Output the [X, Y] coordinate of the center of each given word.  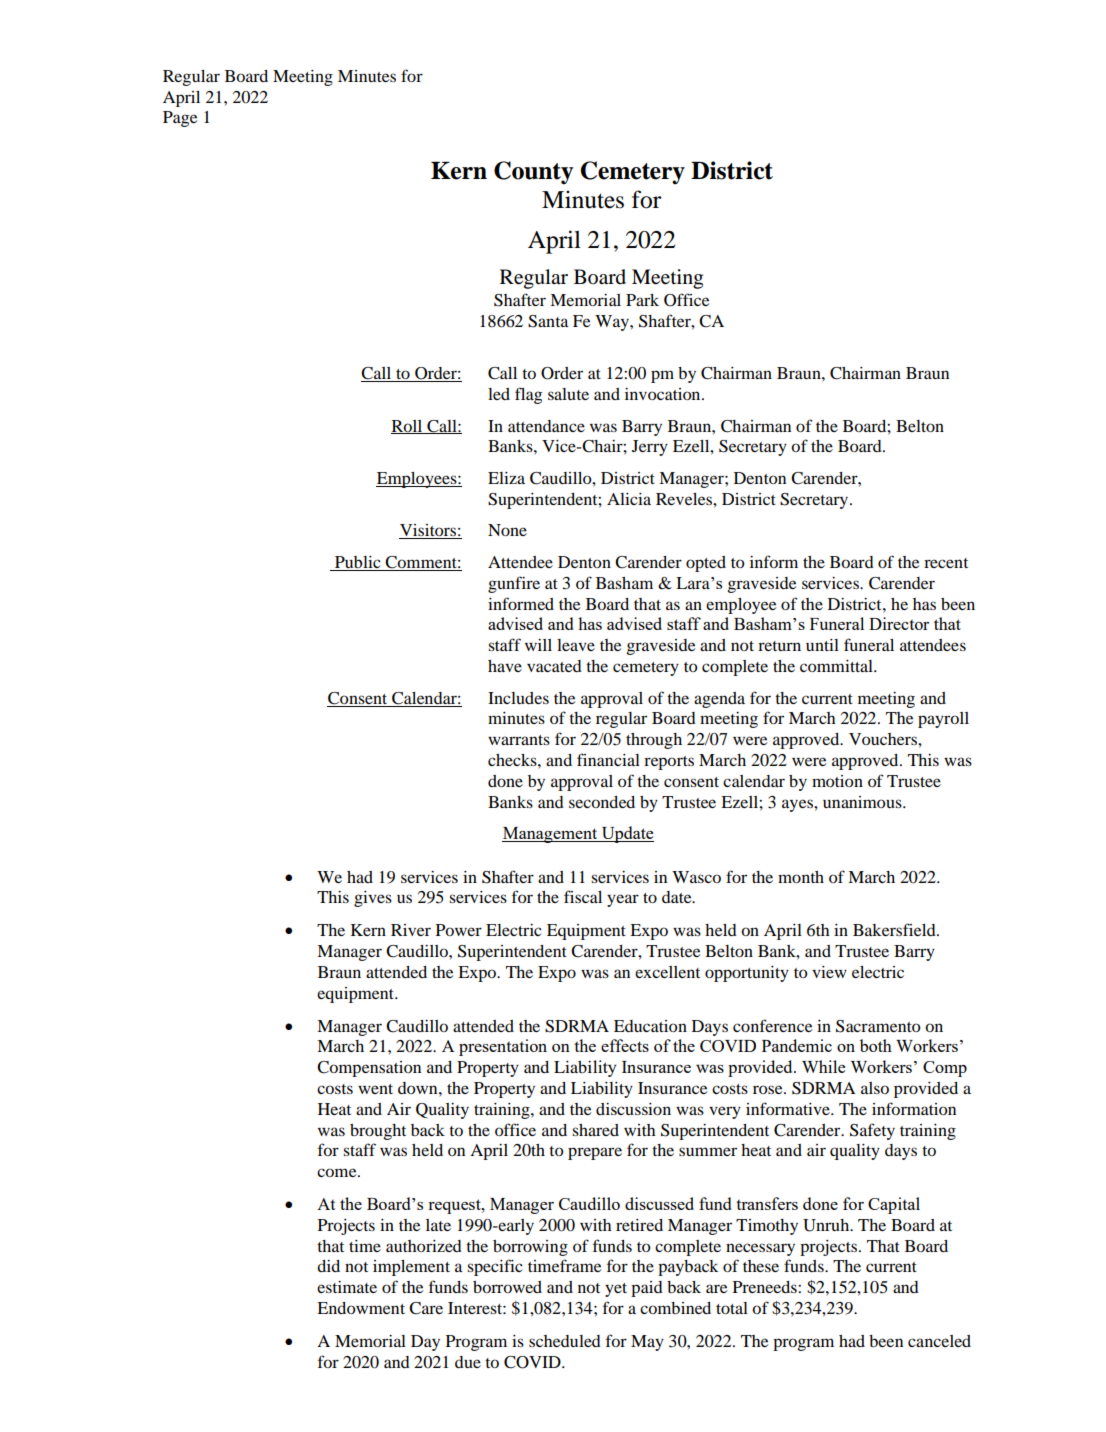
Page [180, 119]
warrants [519, 740]
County [533, 172]
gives [373, 899]
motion [837, 781]
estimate [347, 1287]
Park [642, 300]
